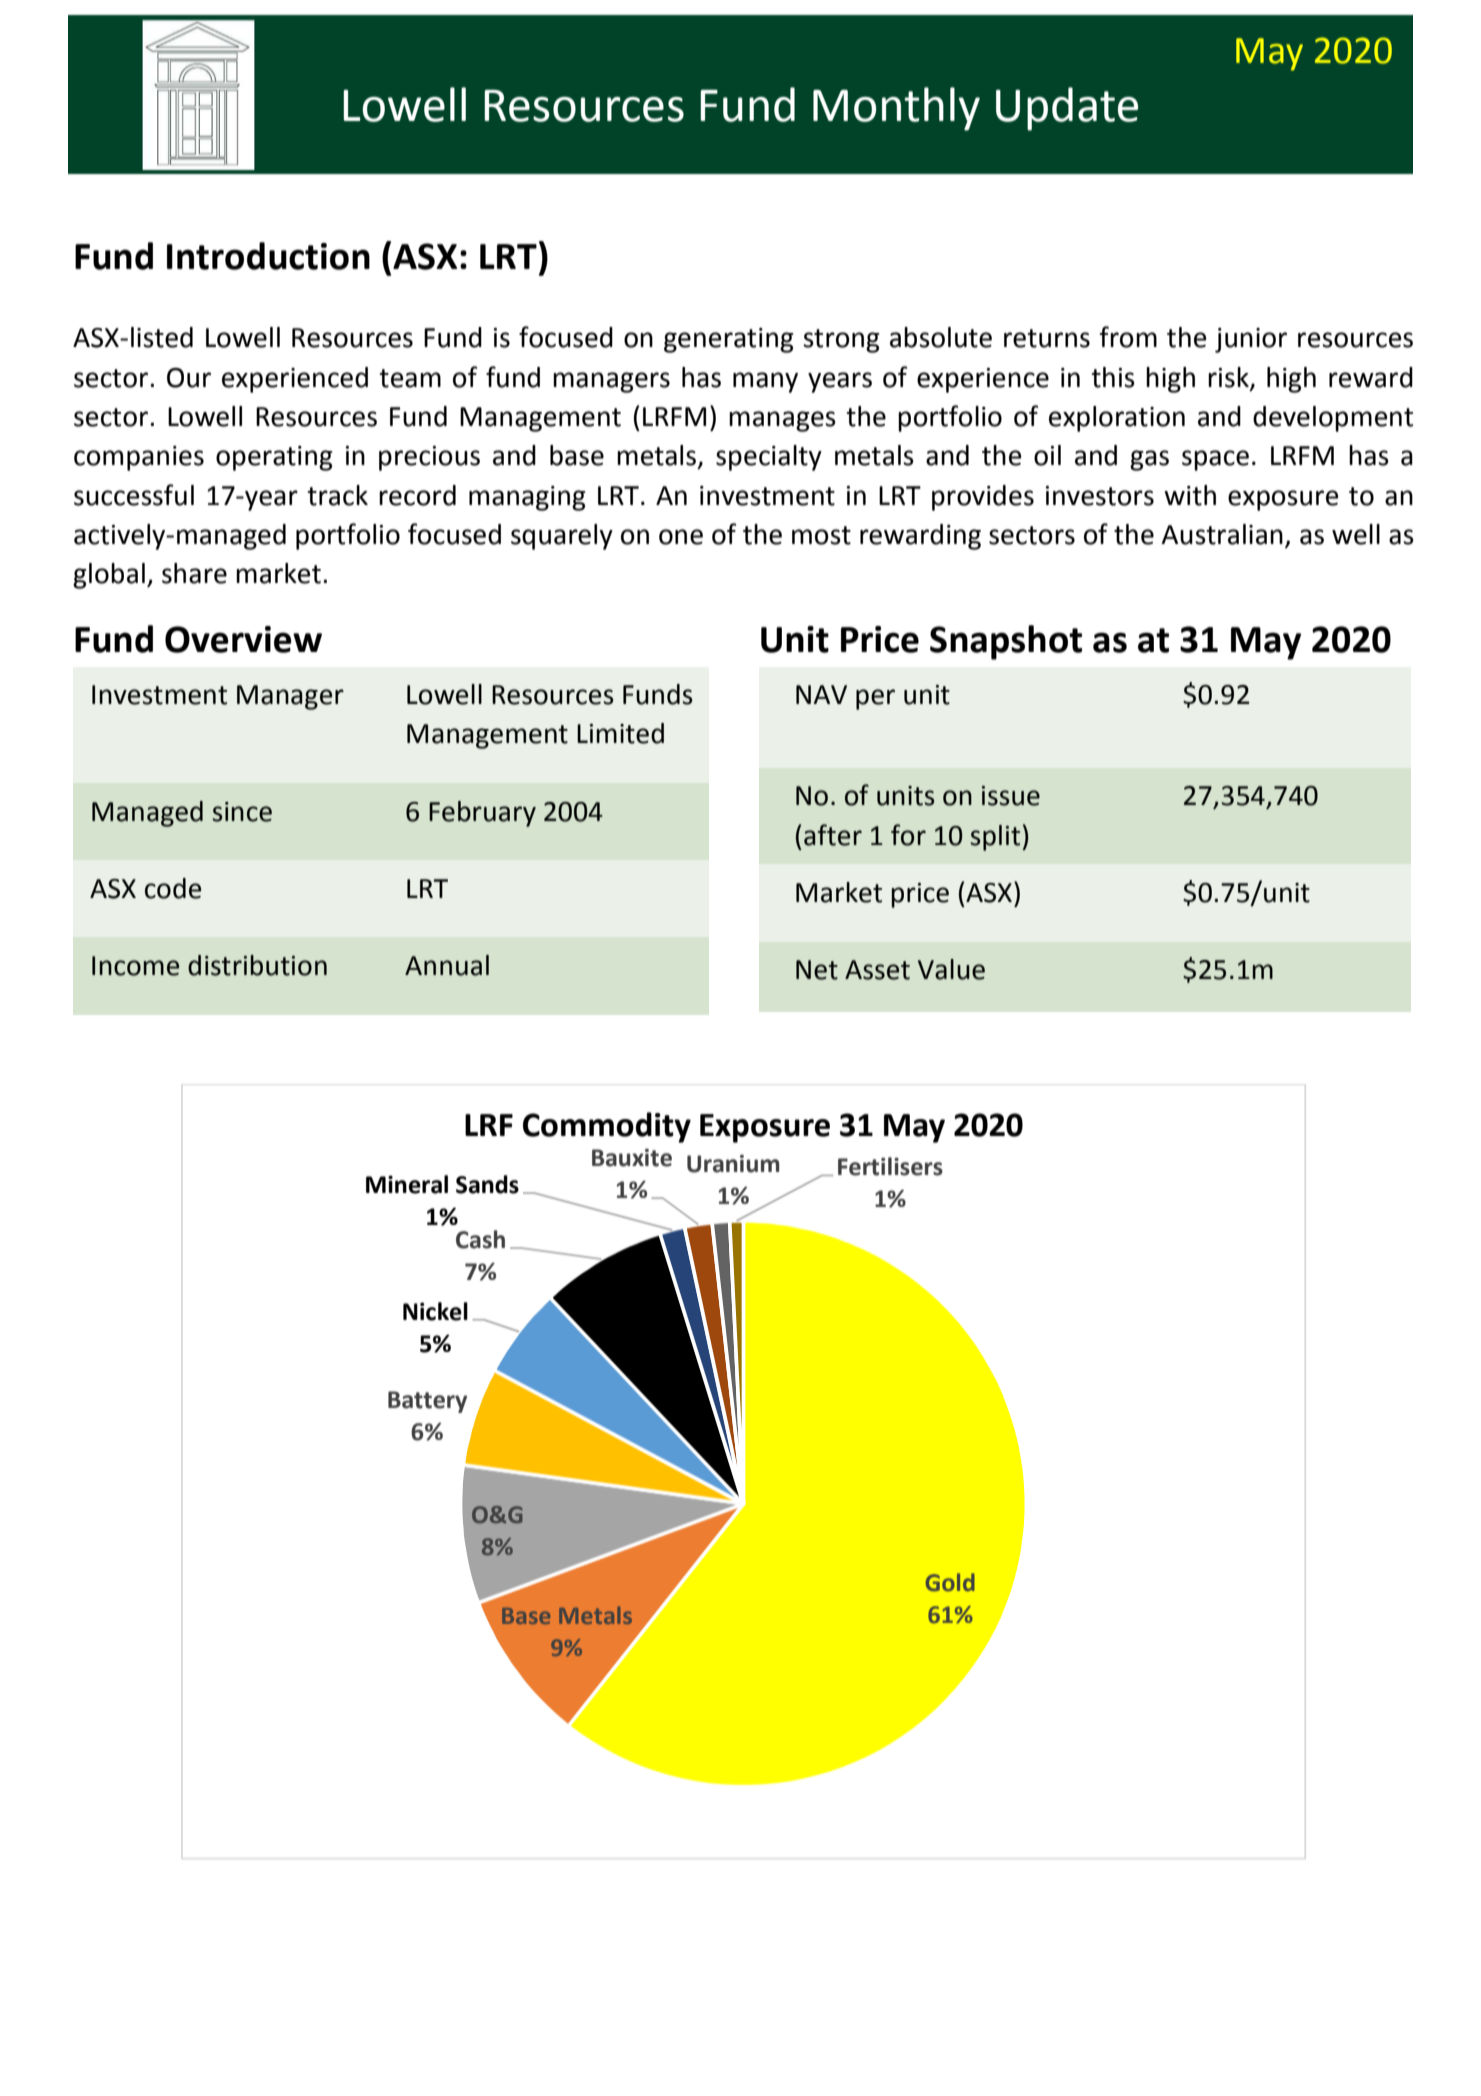  What do you see at coordinates (890, 1166) in the screenshot?
I see `Fertilisers` at bounding box center [890, 1166].
